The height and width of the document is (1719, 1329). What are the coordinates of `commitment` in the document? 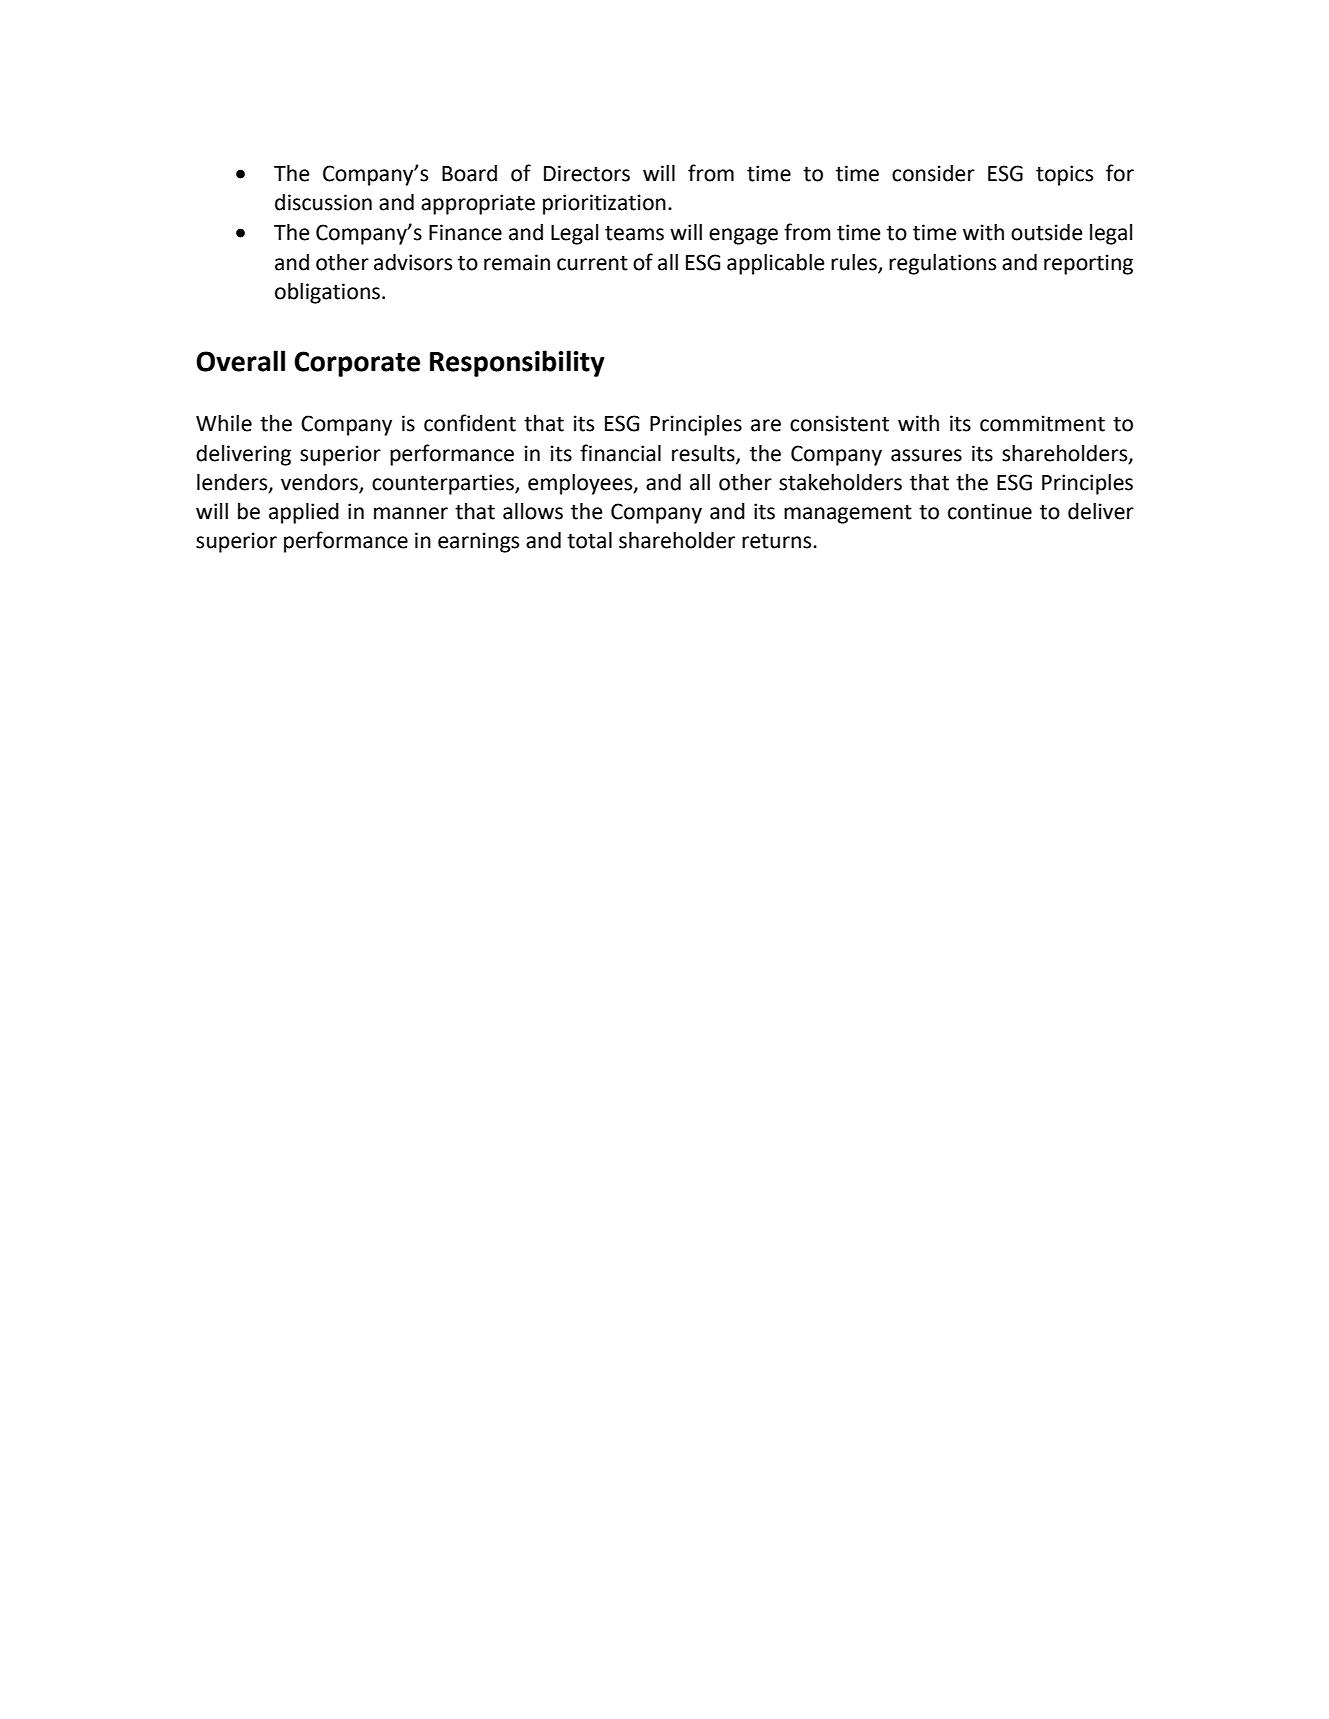 It's located at (1042, 423).
